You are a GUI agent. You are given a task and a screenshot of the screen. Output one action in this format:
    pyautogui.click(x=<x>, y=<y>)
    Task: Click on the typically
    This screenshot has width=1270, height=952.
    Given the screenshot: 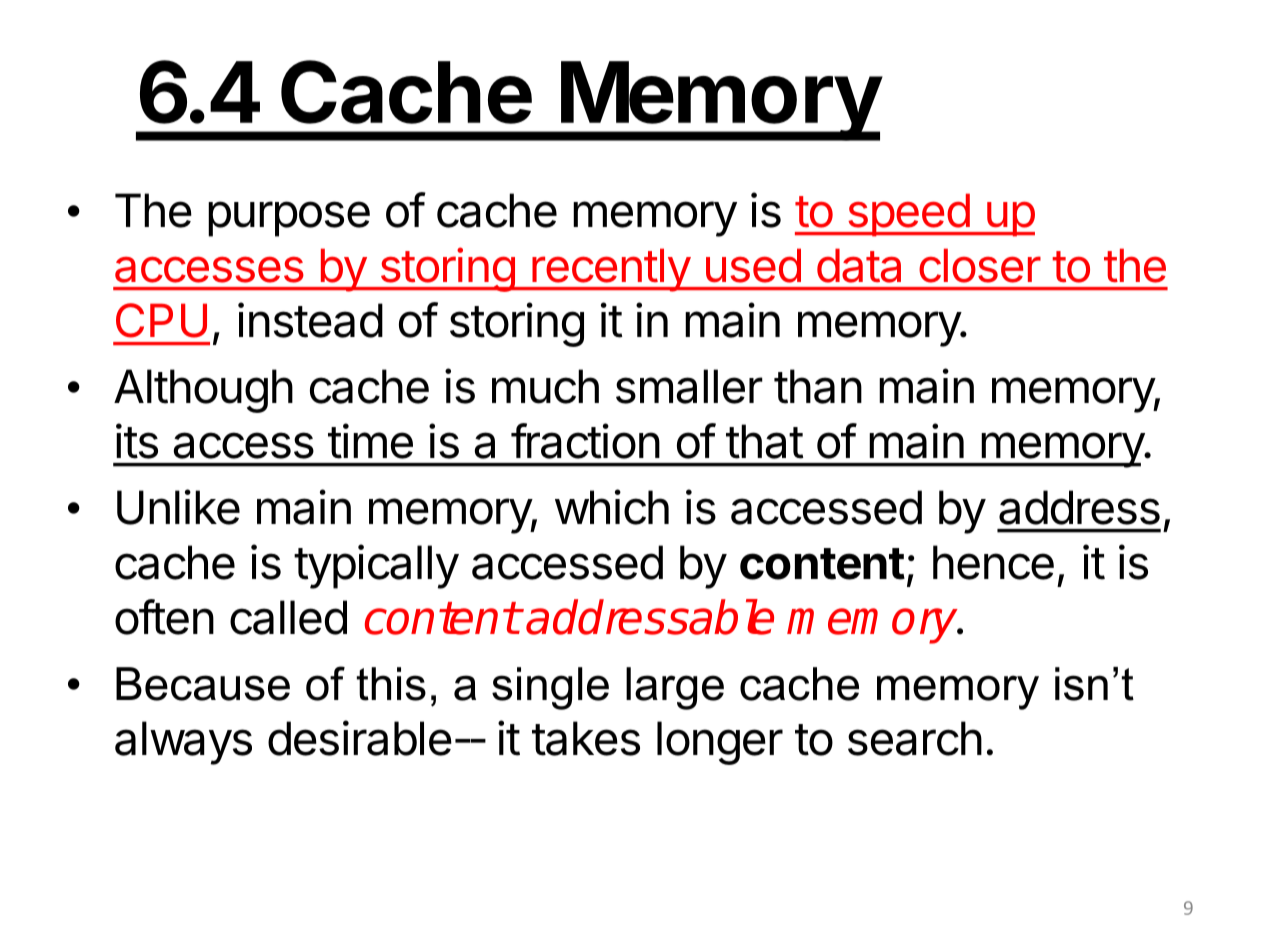 What is the action you would take?
    pyautogui.click(x=376, y=566)
